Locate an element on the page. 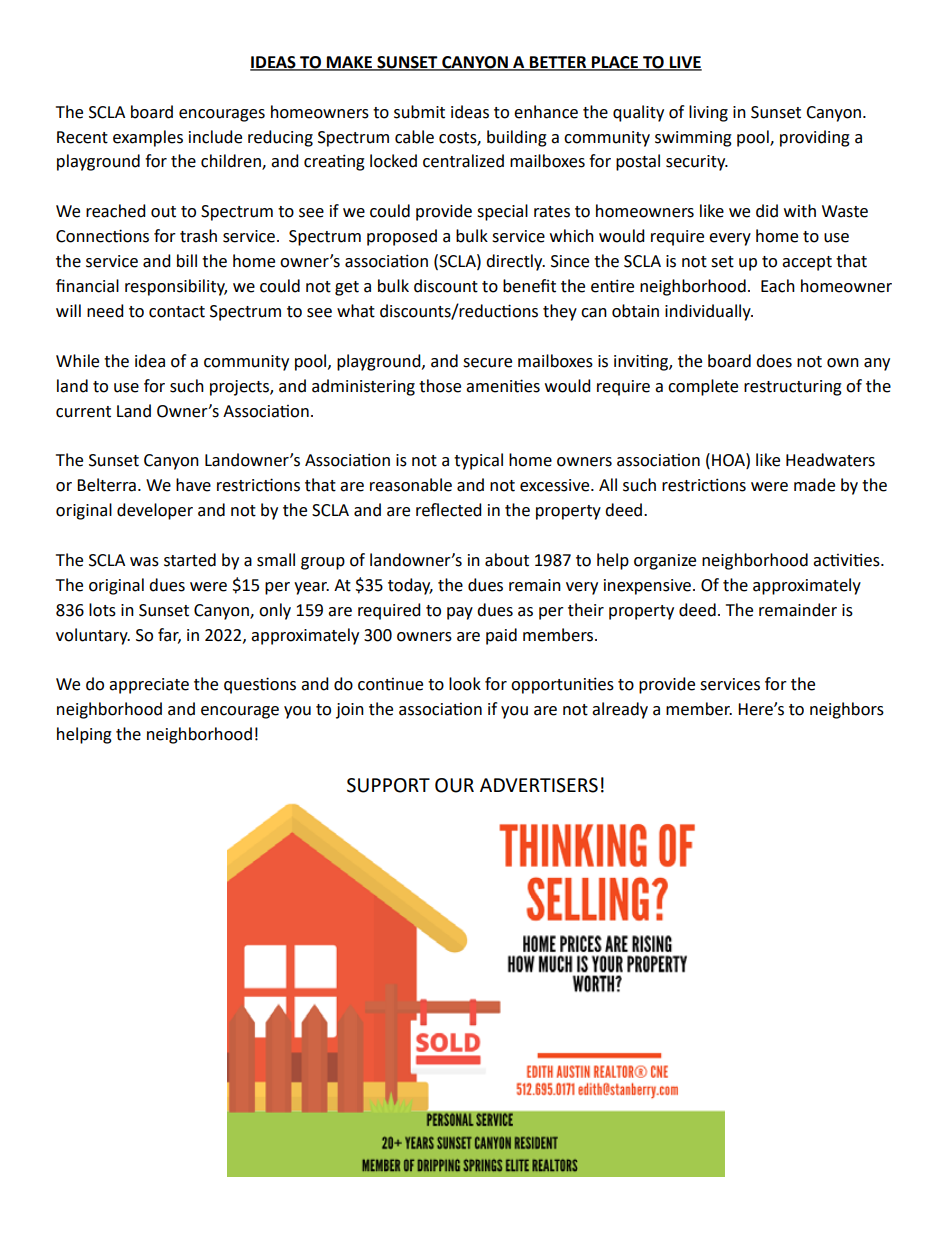 This image has width=952, height=1233. neighbors is located at coordinates (847, 710).
